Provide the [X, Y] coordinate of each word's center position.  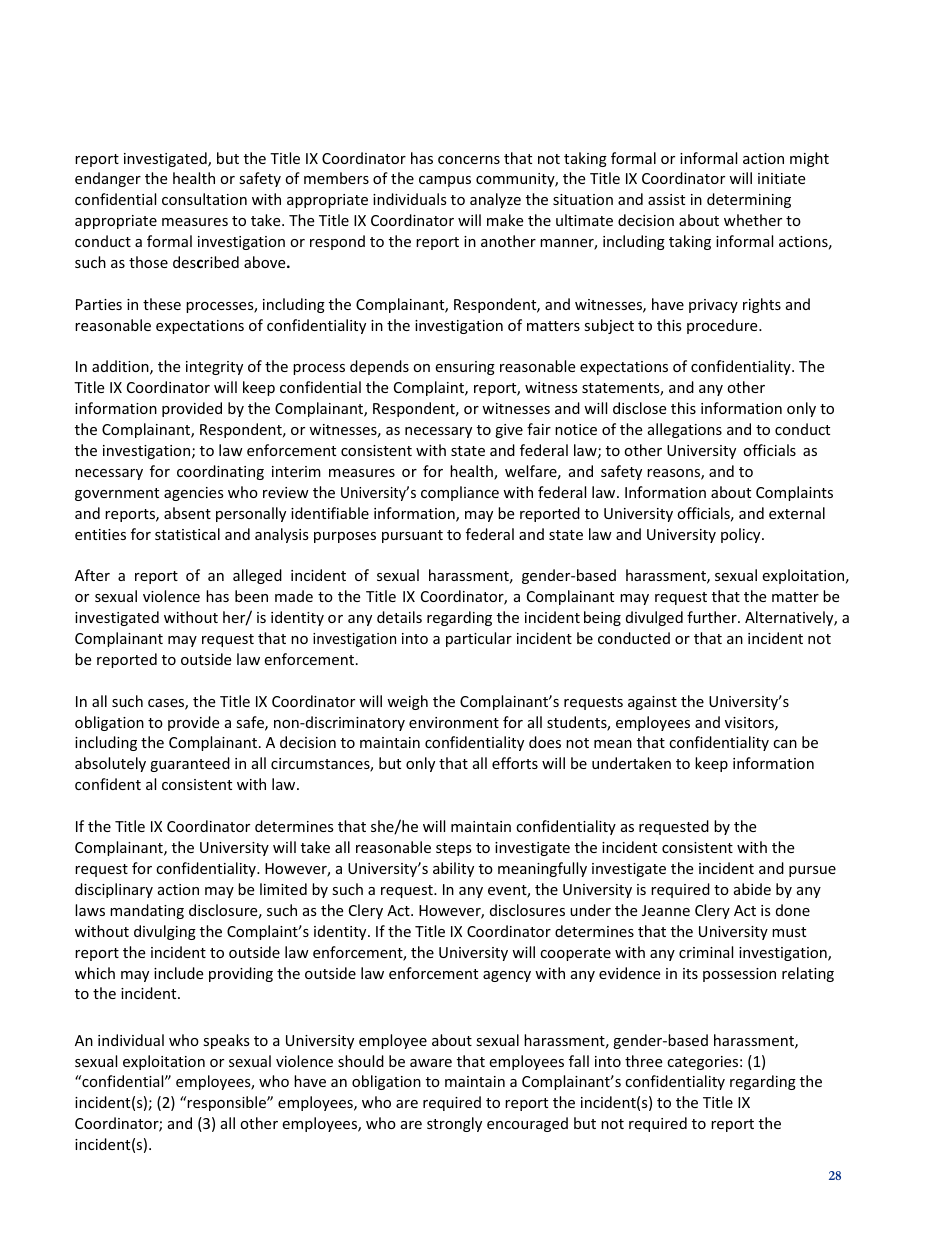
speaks [226, 1041]
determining [749, 200]
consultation [204, 199]
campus [445, 181]
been [251, 596]
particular [479, 639]
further [713, 617]
